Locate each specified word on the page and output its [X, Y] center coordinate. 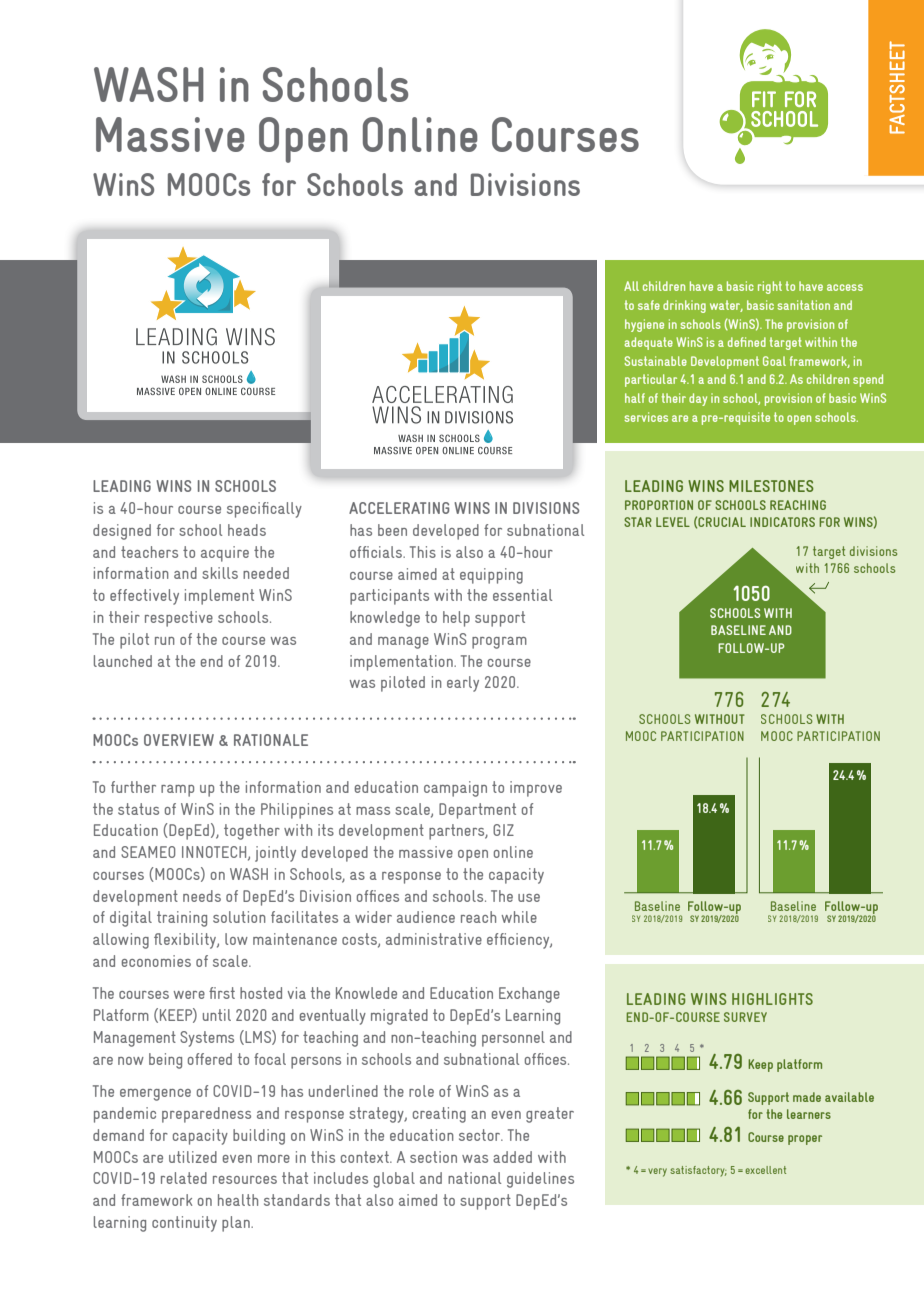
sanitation [803, 305]
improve [536, 789]
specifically [264, 510]
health [238, 1200]
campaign [455, 789]
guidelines [540, 1180]
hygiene [644, 325]
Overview [179, 740]
